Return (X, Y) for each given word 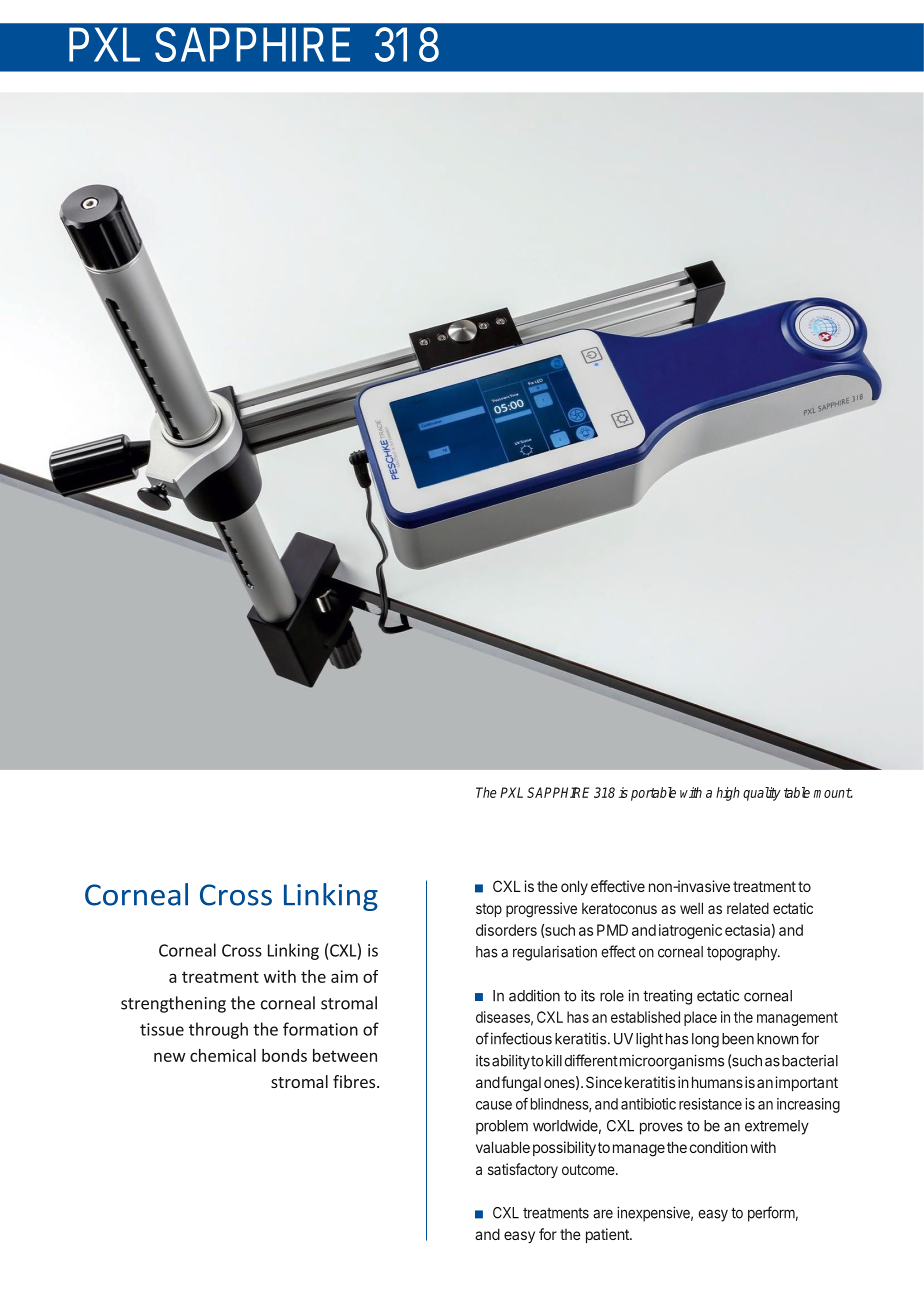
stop (489, 910)
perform (771, 1214)
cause (494, 1105)
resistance (710, 1104)
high (728, 794)
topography (743, 953)
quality (762, 794)
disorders (506, 930)
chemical (223, 1055)
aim (344, 976)
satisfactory (523, 1170)
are (603, 1214)
